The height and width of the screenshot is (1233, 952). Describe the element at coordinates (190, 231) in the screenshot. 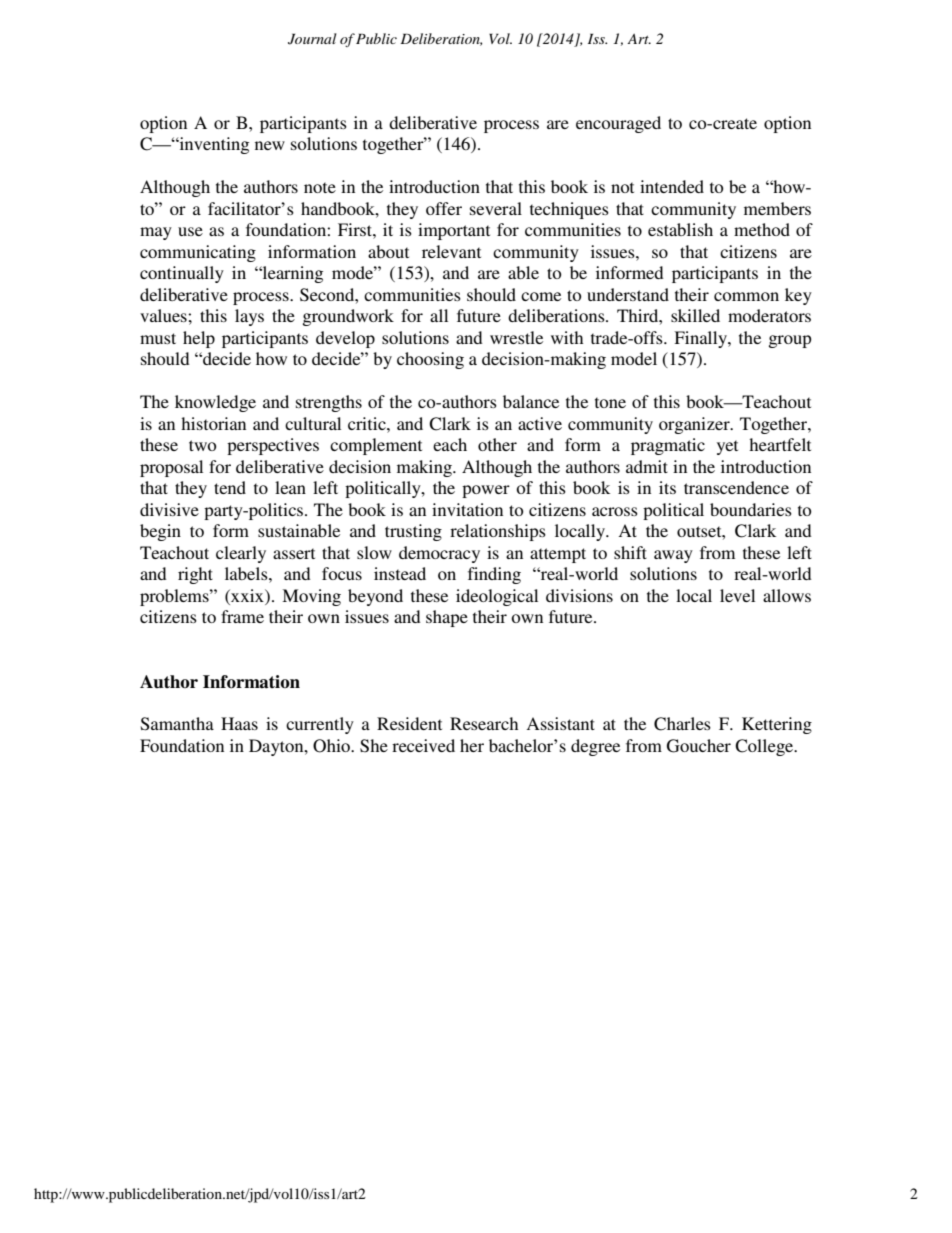

I see `use` at that location.
